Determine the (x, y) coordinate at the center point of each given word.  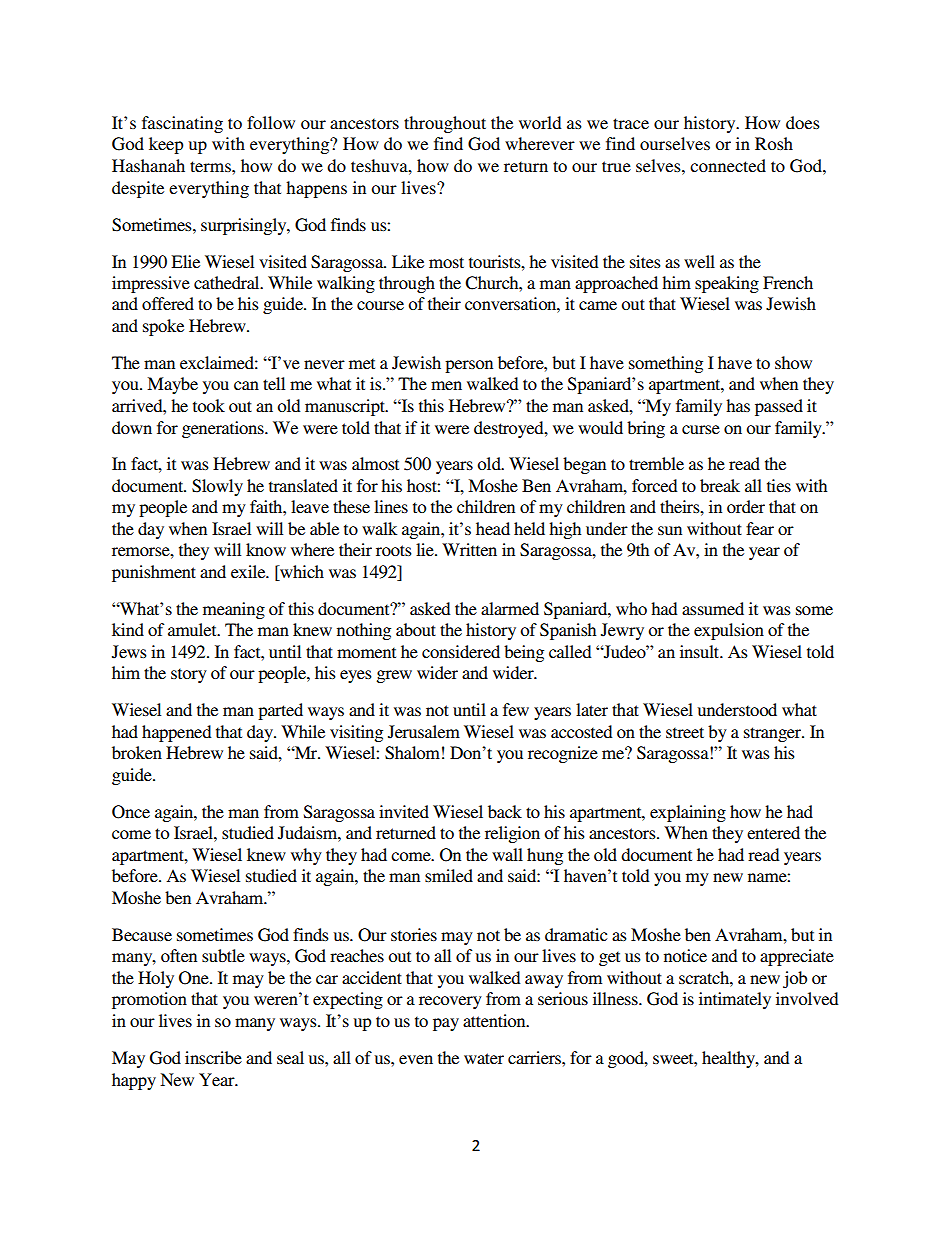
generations (224, 429)
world (540, 122)
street (685, 732)
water (484, 1058)
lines (391, 506)
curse (701, 429)
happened (176, 733)
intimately (735, 1000)
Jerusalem (424, 732)
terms (211, 166)
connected (728, 165)
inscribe (213, 1057)
